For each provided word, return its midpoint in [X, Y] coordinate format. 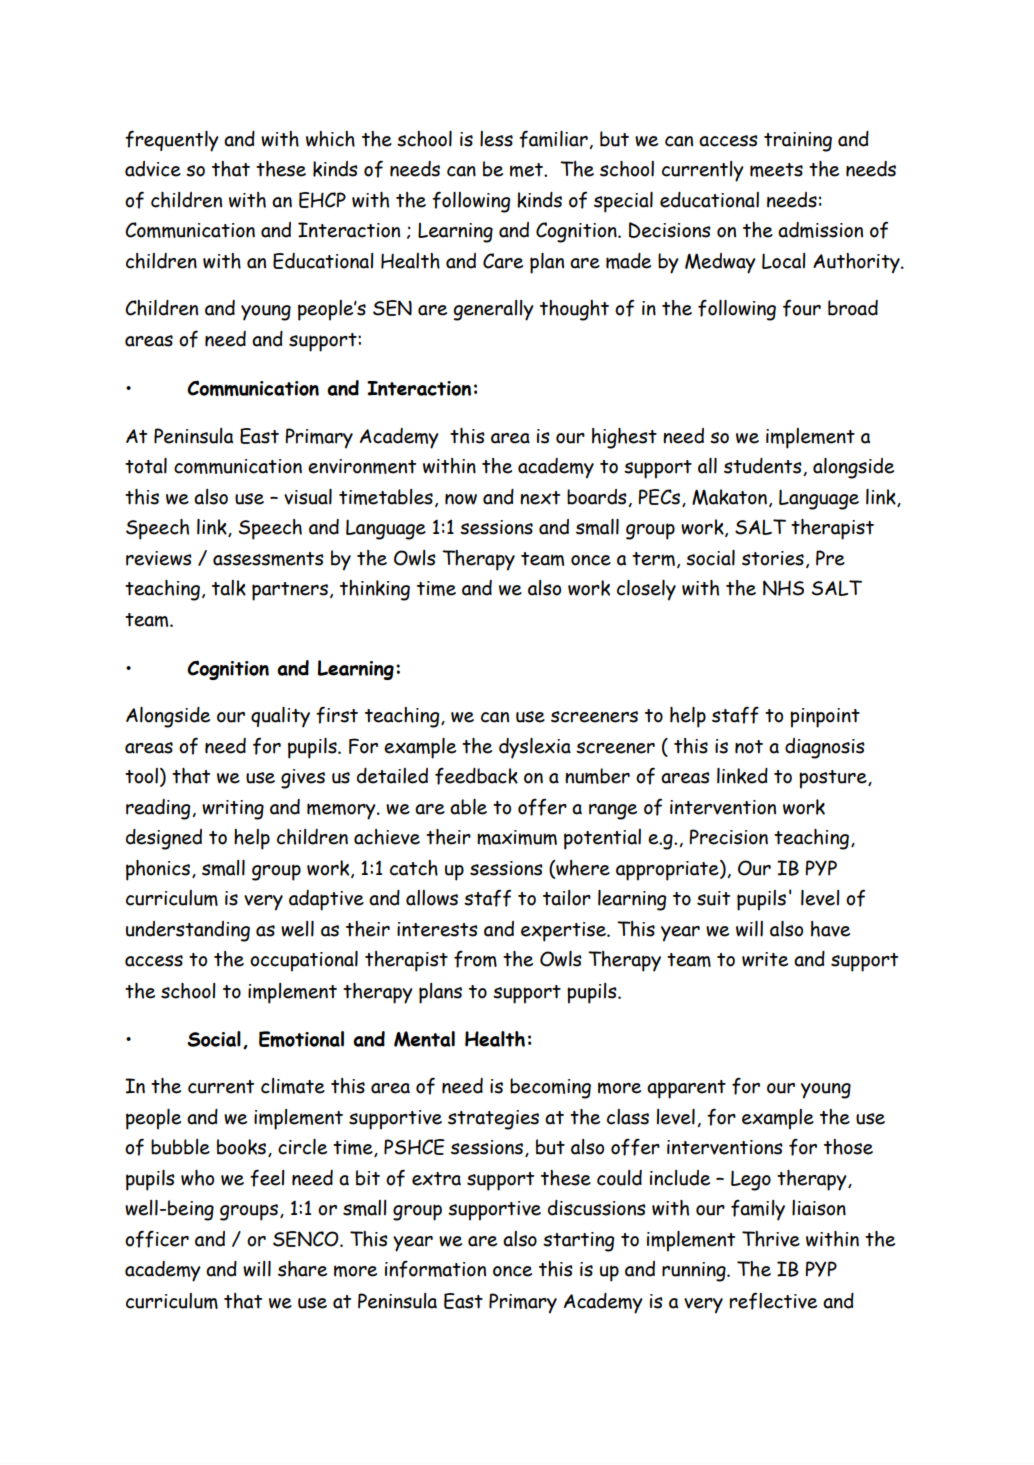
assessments [268, 559]
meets [776, 170]
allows [432, 898]
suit [713, 898]
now [461, 499]
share [302, 1269]
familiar [554, 139]
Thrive [771, 1239]
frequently [172, 141]
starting [578, 1242]
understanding [188, 931]
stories [773, 558]
